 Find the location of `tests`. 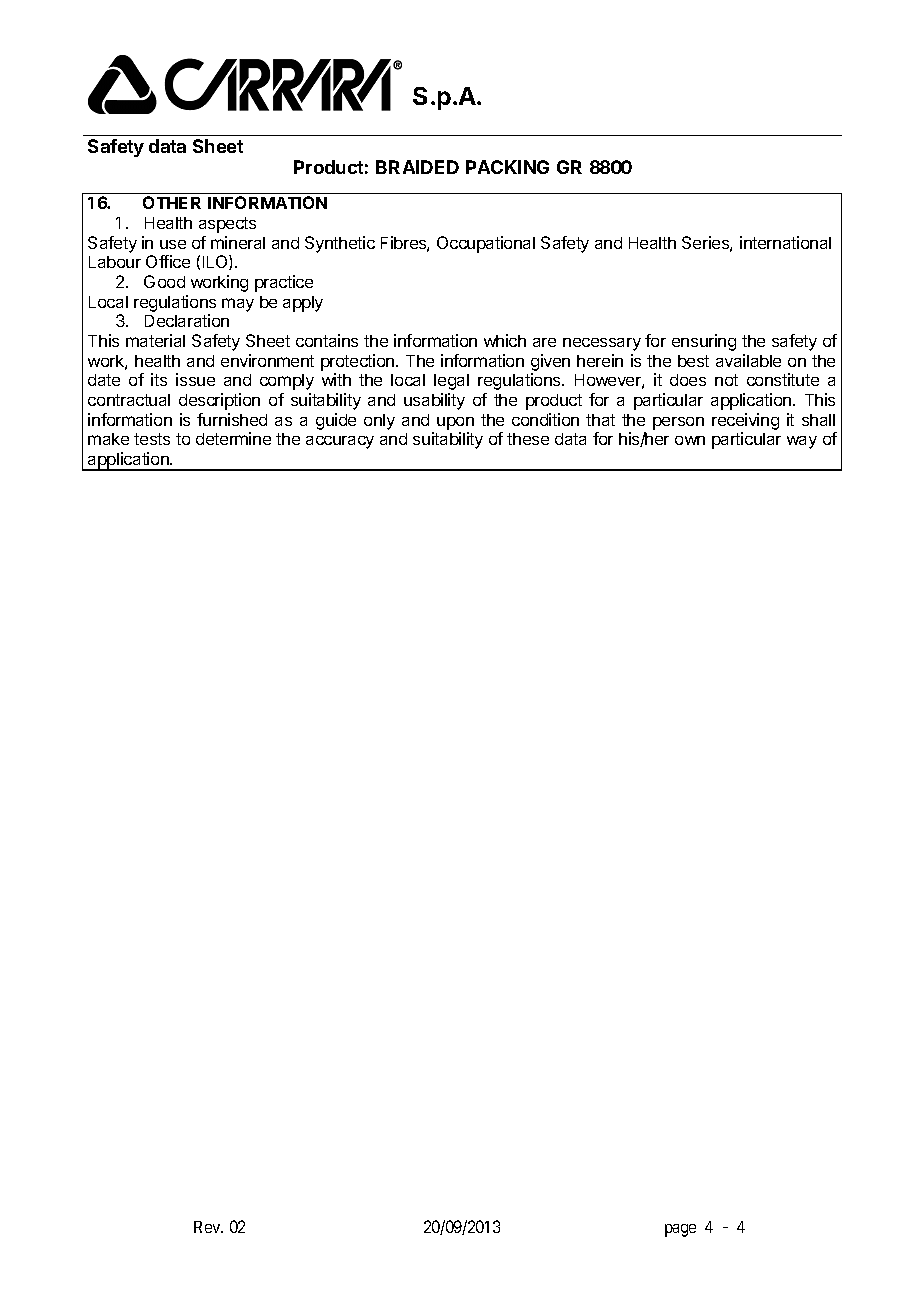

tests is located at coordinates (152, 439).
